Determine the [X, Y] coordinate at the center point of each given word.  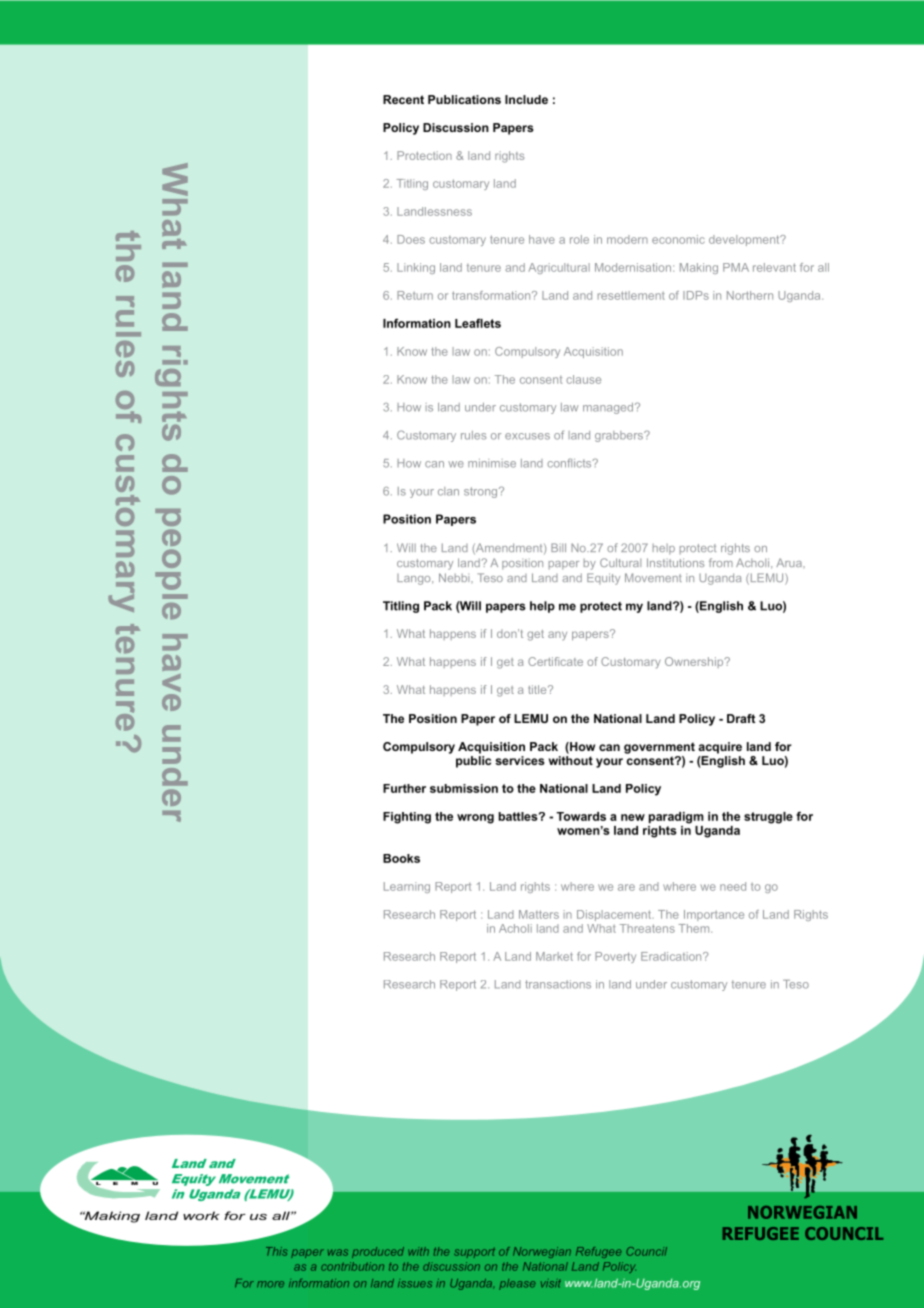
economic [678, 239]
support [474, 1252]
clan [448, 491]
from [721, 562]
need [733, 886]
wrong [475, 819]
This [276, 1251]
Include [526, 99]
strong [482, 492]
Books [401, 858]
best [646, 1277]
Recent [403, 99]
